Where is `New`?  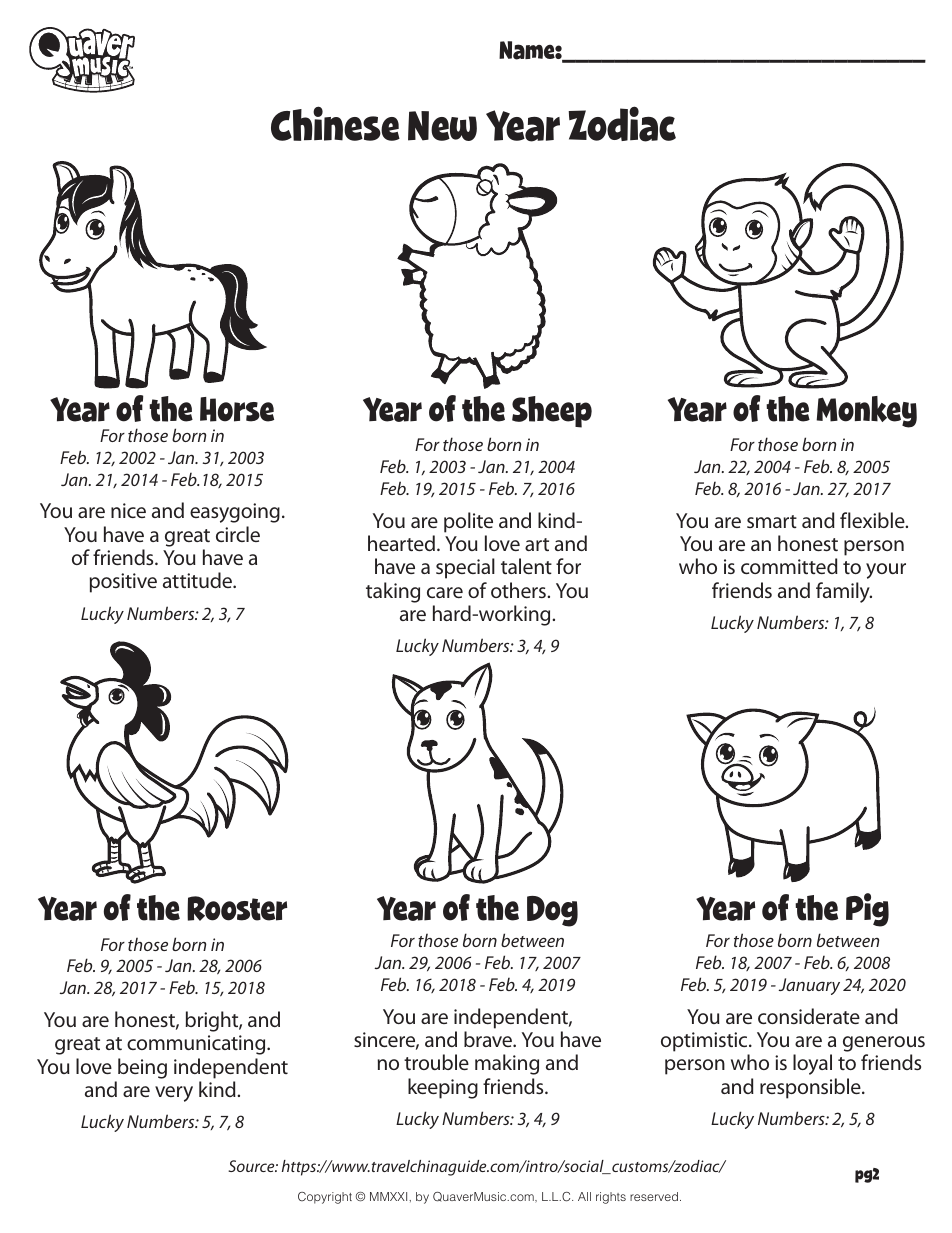
New is located at coordinates (442, 126).
